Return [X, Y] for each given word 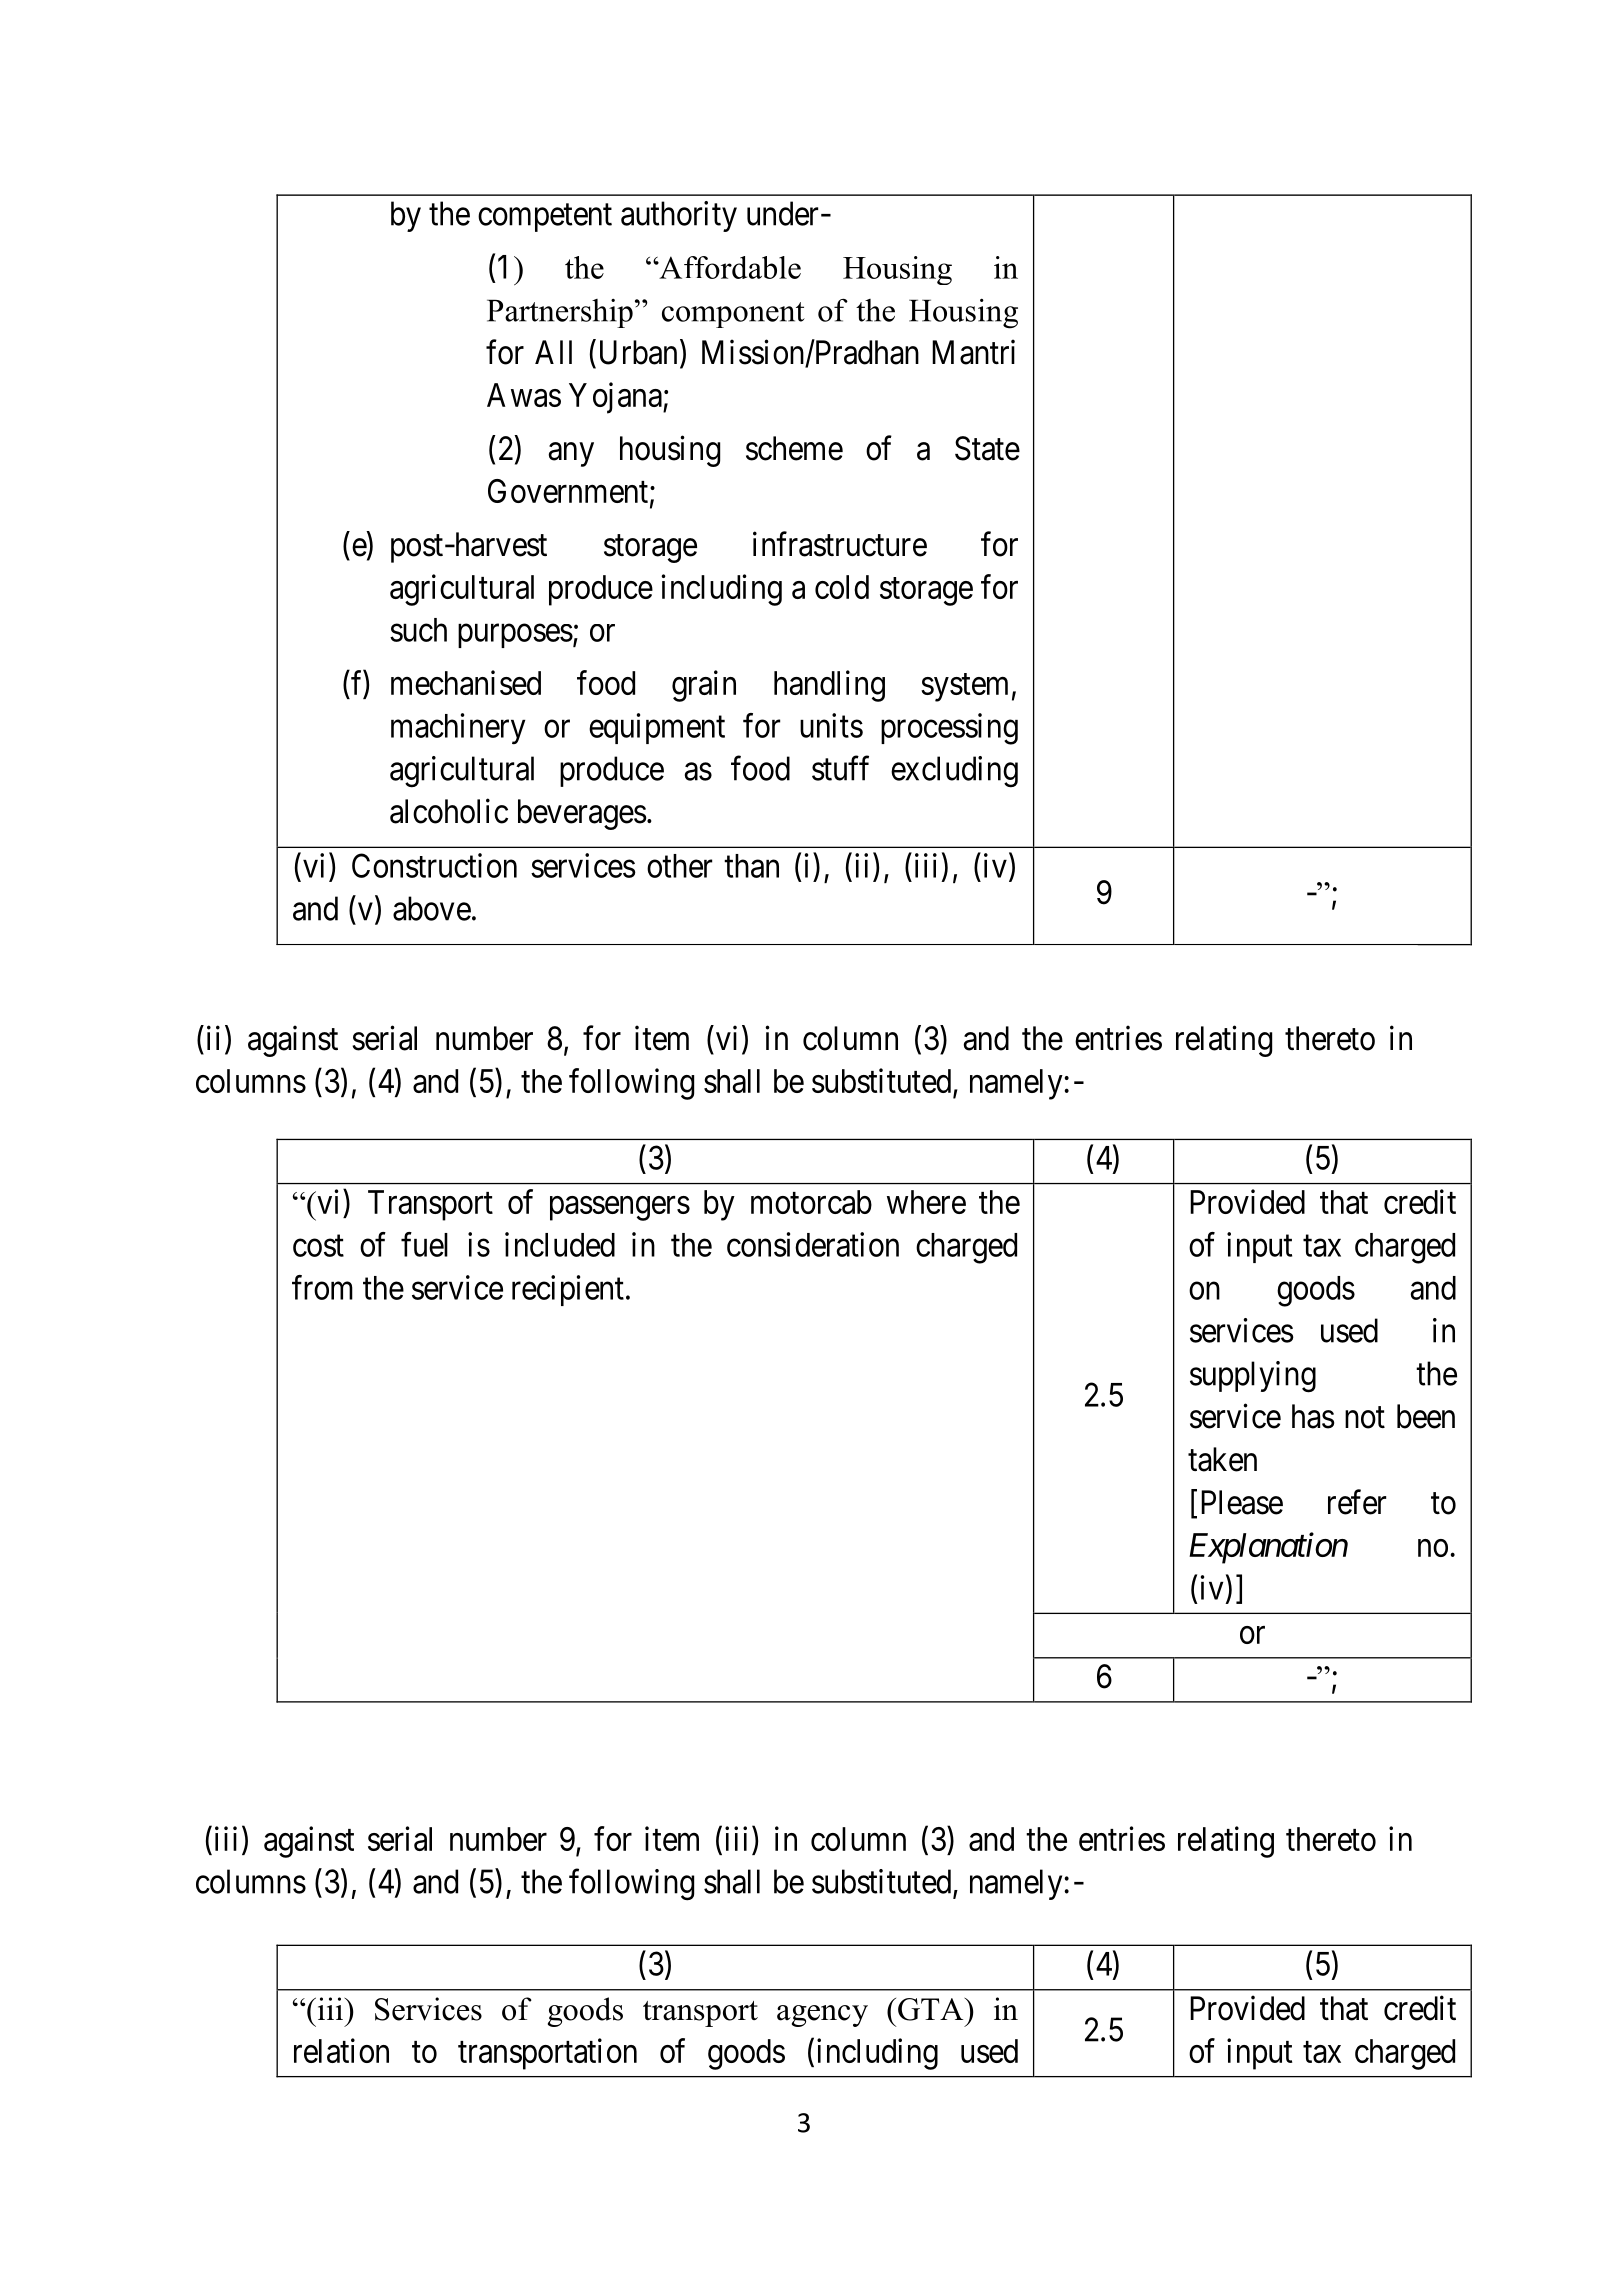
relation [341, 2050]
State [987, 448]
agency [822, 2016]
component [733, 315]
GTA [932, 2009]
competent [545, 218]
